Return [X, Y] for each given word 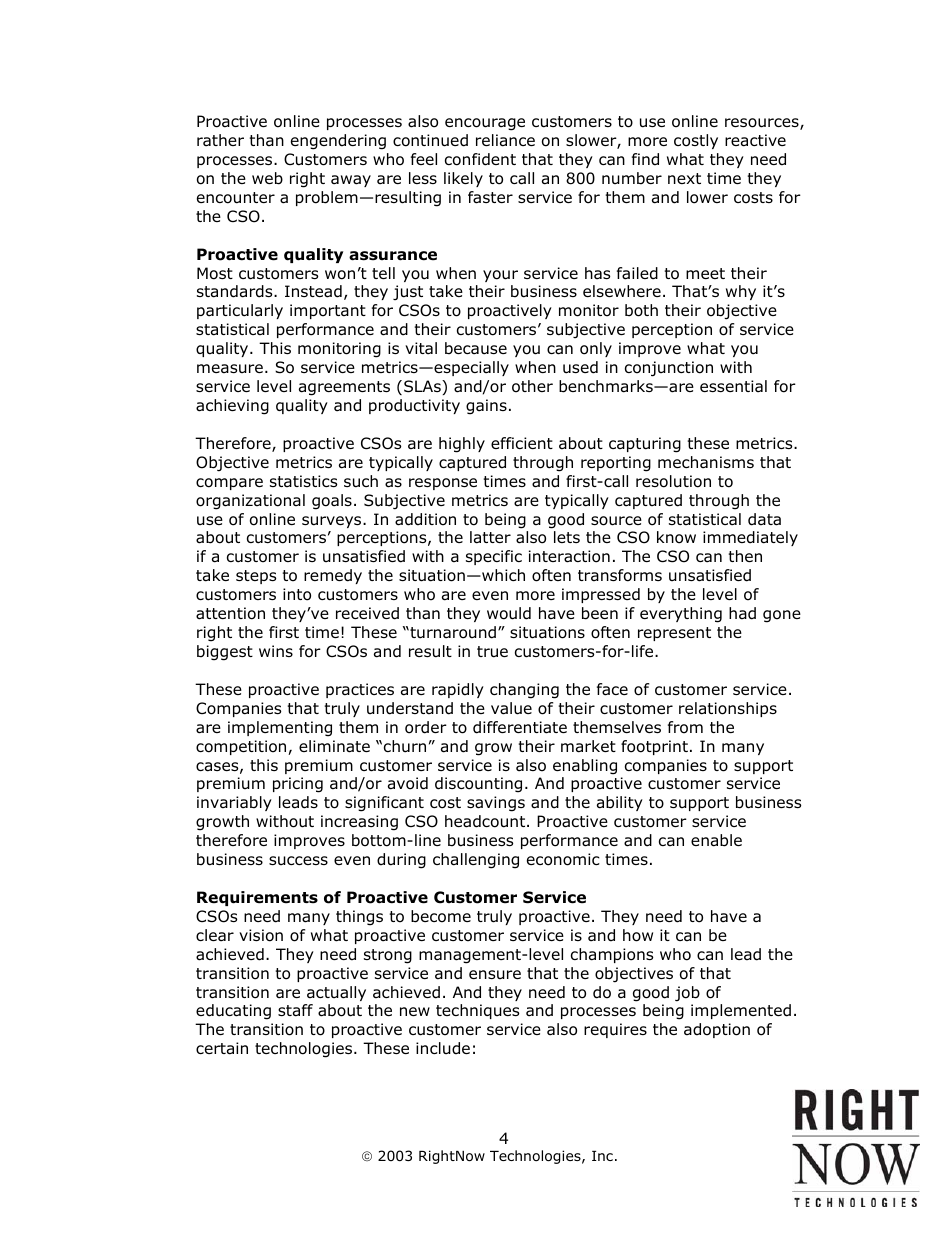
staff [295, 1010]
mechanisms [706, 462]
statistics [303, 481]
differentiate [520, 727]
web [267, 178]
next [684, 178]
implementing [280, 729]
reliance [505, 140]
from [685, 727]
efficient [522, 443]
